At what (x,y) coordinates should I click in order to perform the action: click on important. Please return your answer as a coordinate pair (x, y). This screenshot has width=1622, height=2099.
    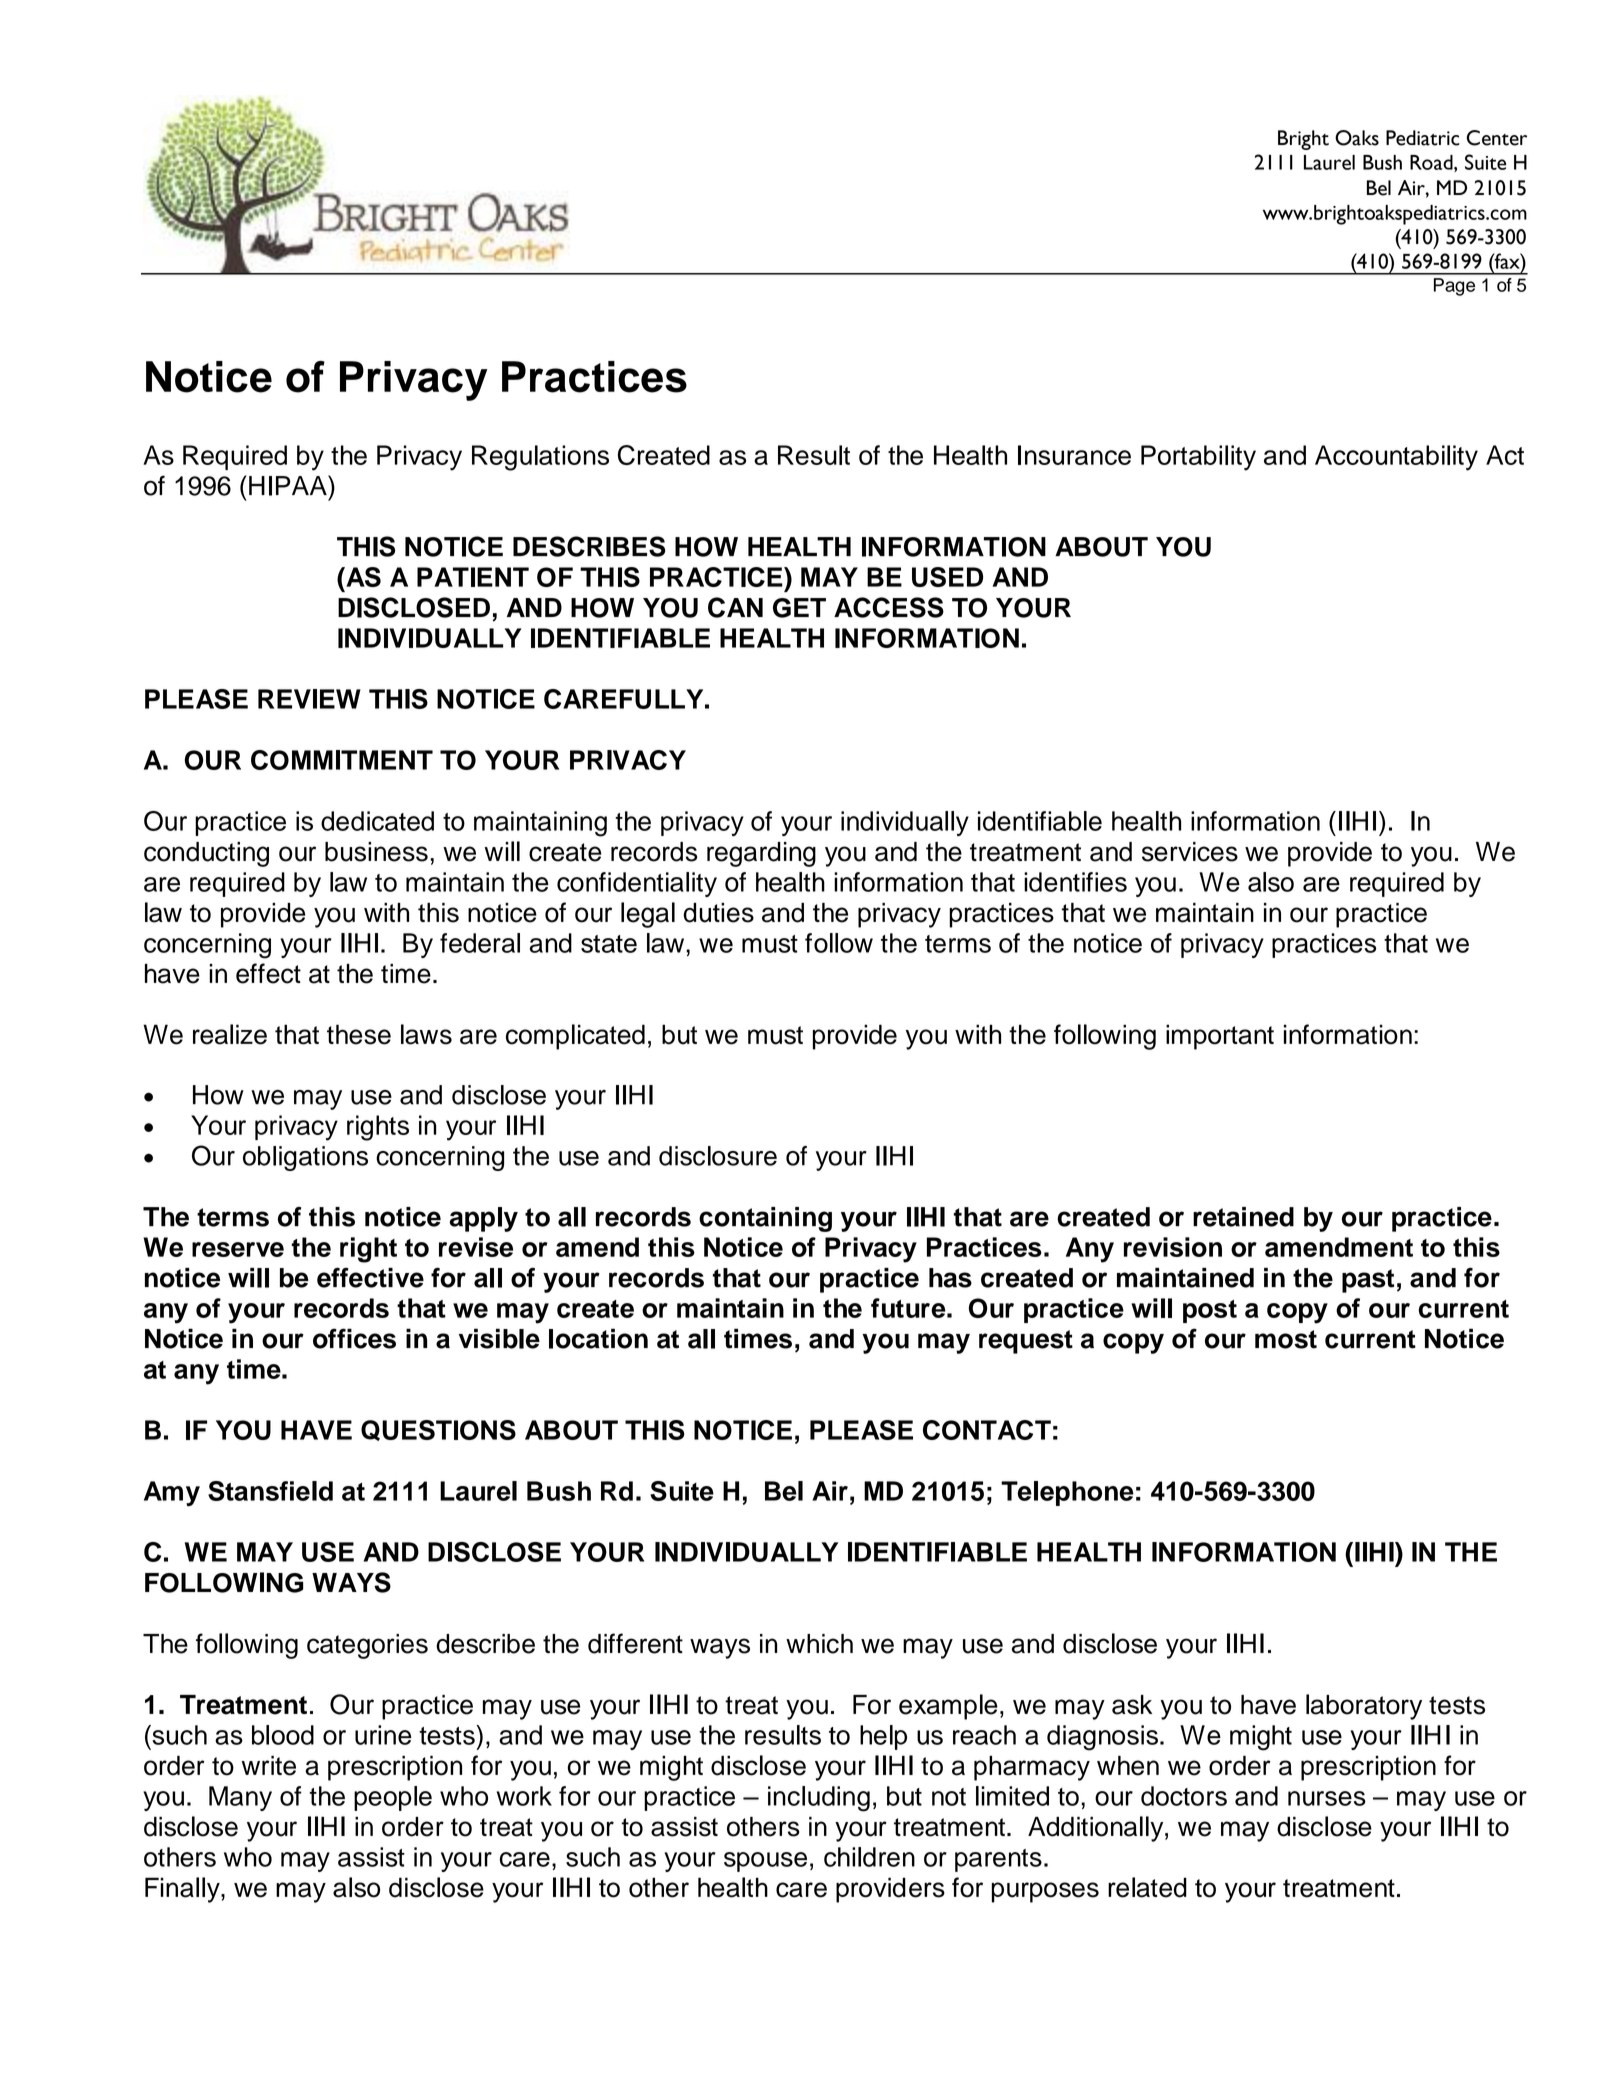
    Looking at the image, I should click on (1220, 1037).
